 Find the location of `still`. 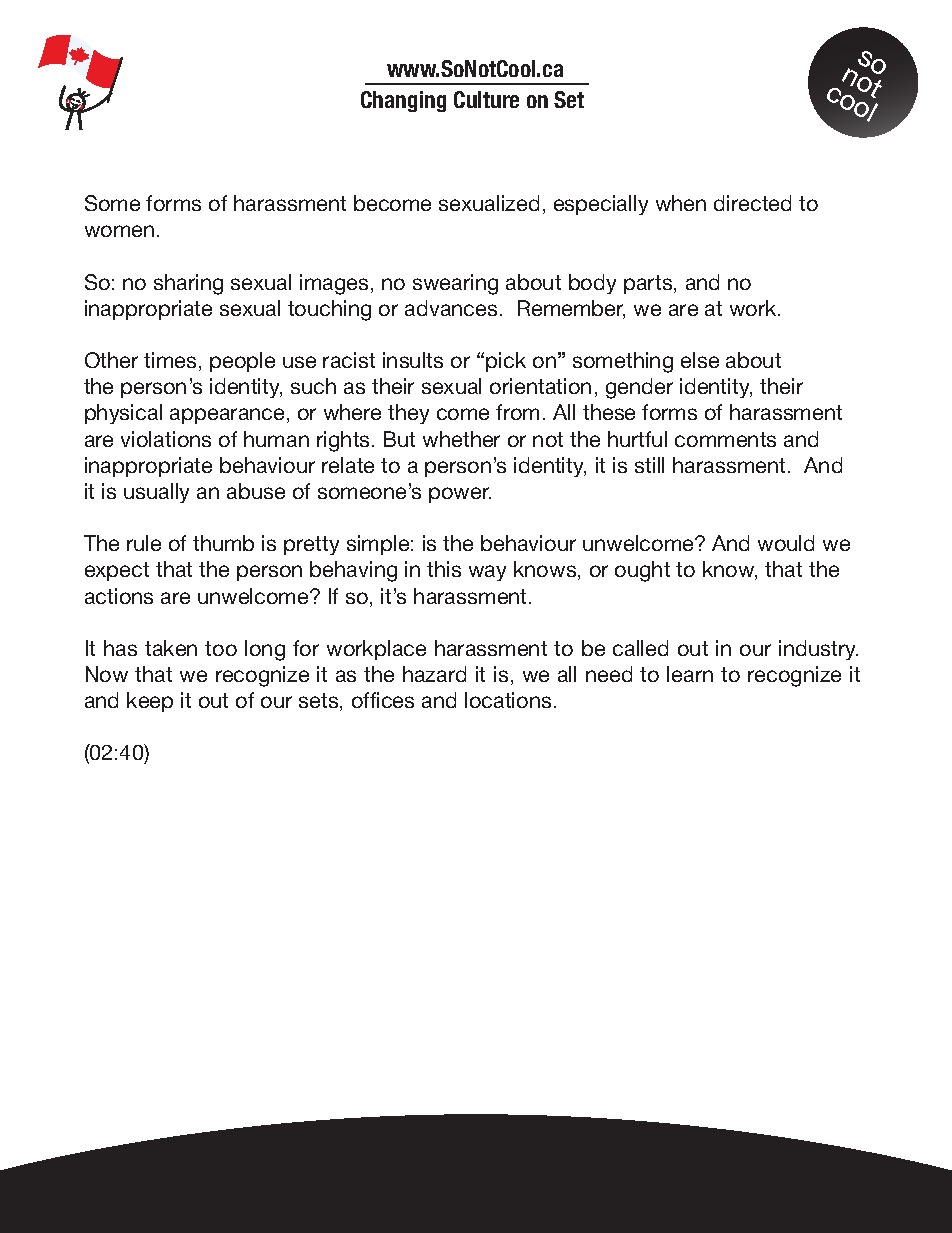

still is located at coordinates (649, 465).
